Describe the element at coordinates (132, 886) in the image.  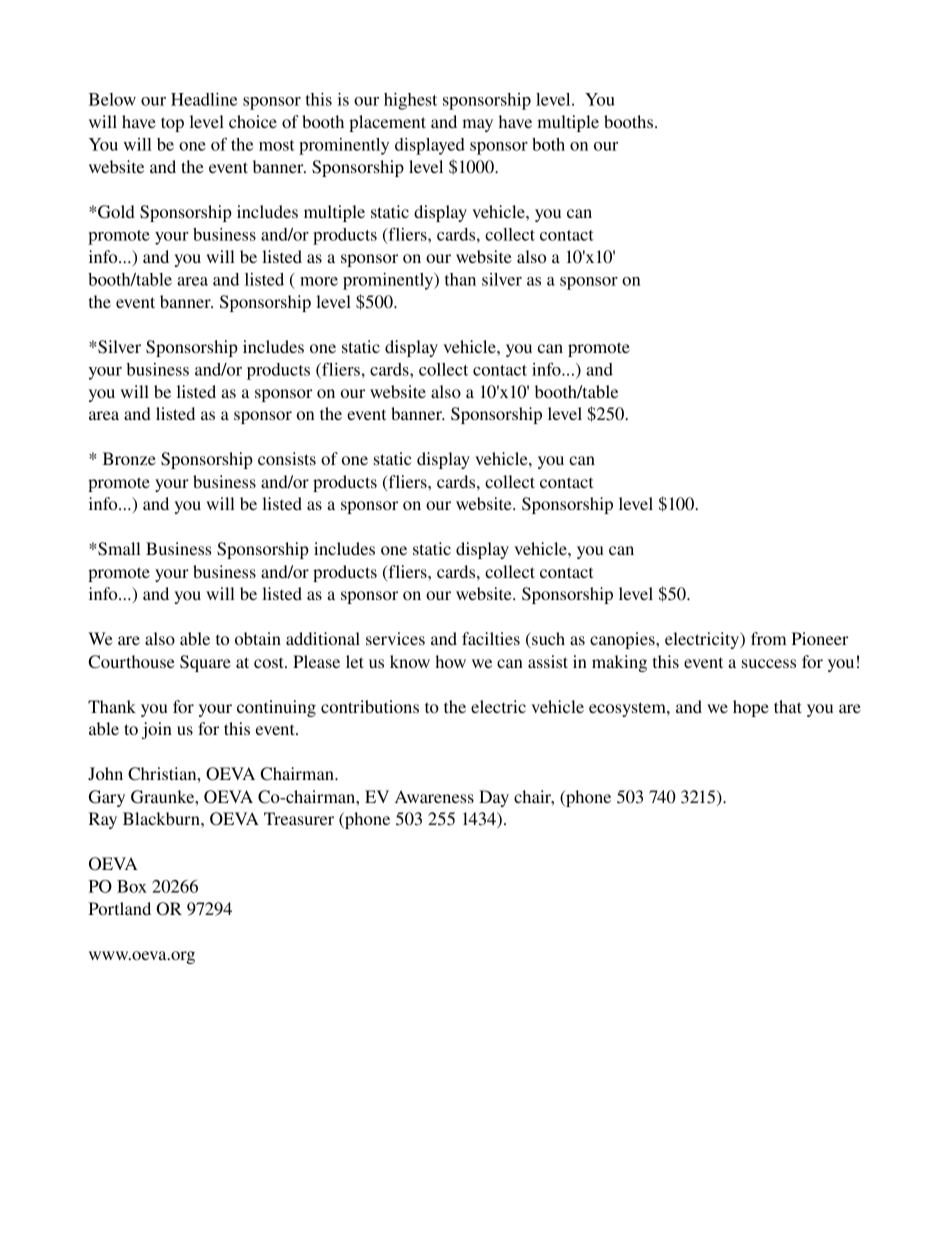
I see `Box` at that location.
